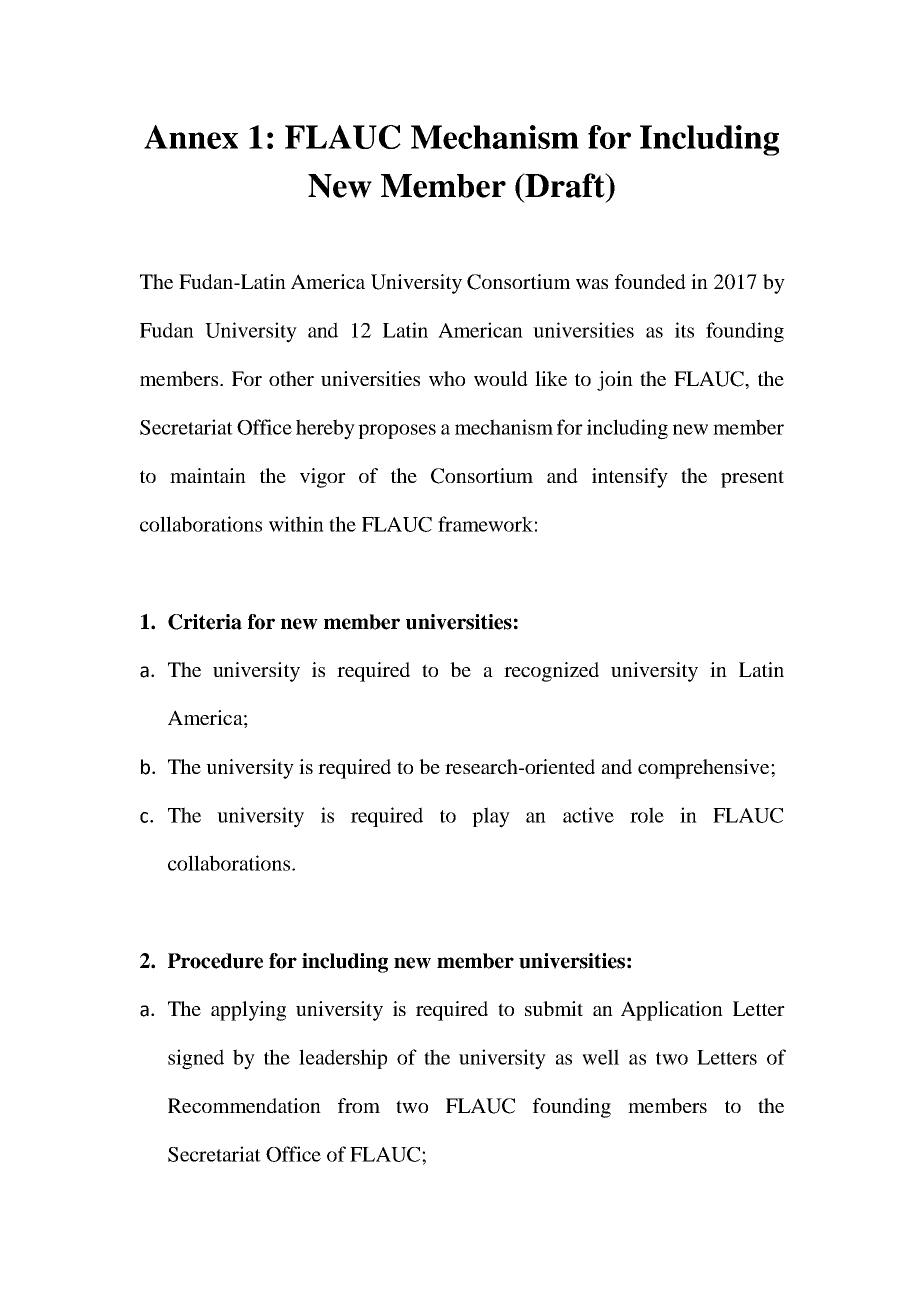 The image size is (924, 1308). What do you see at coordinates (551, 672) in the document?
I see `recognized` at bounding box center [551, 672].
